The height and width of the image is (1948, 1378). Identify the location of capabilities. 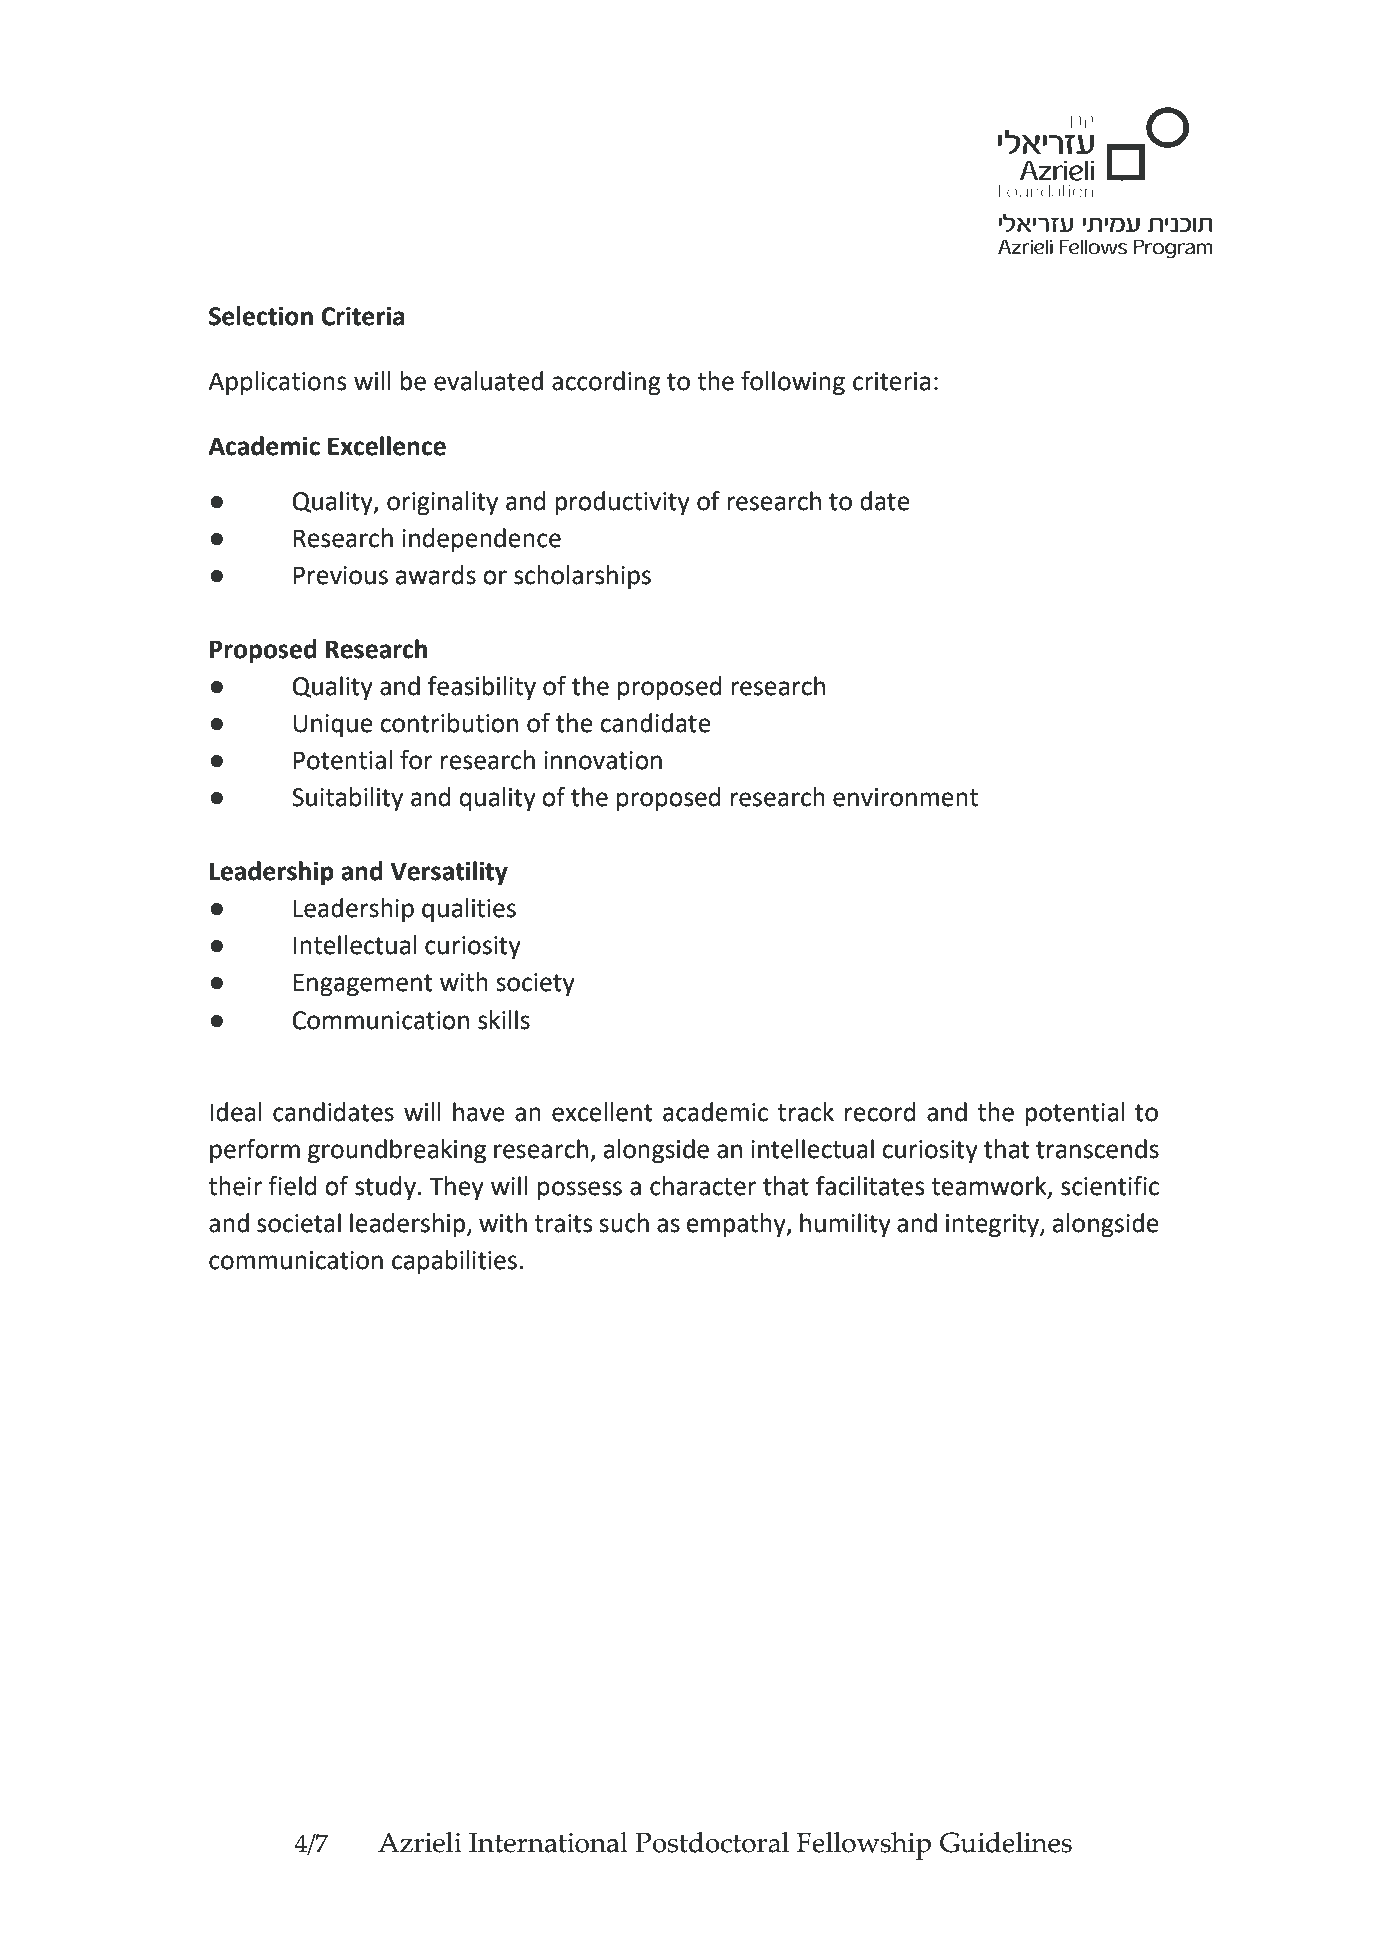
(454, 1262).
